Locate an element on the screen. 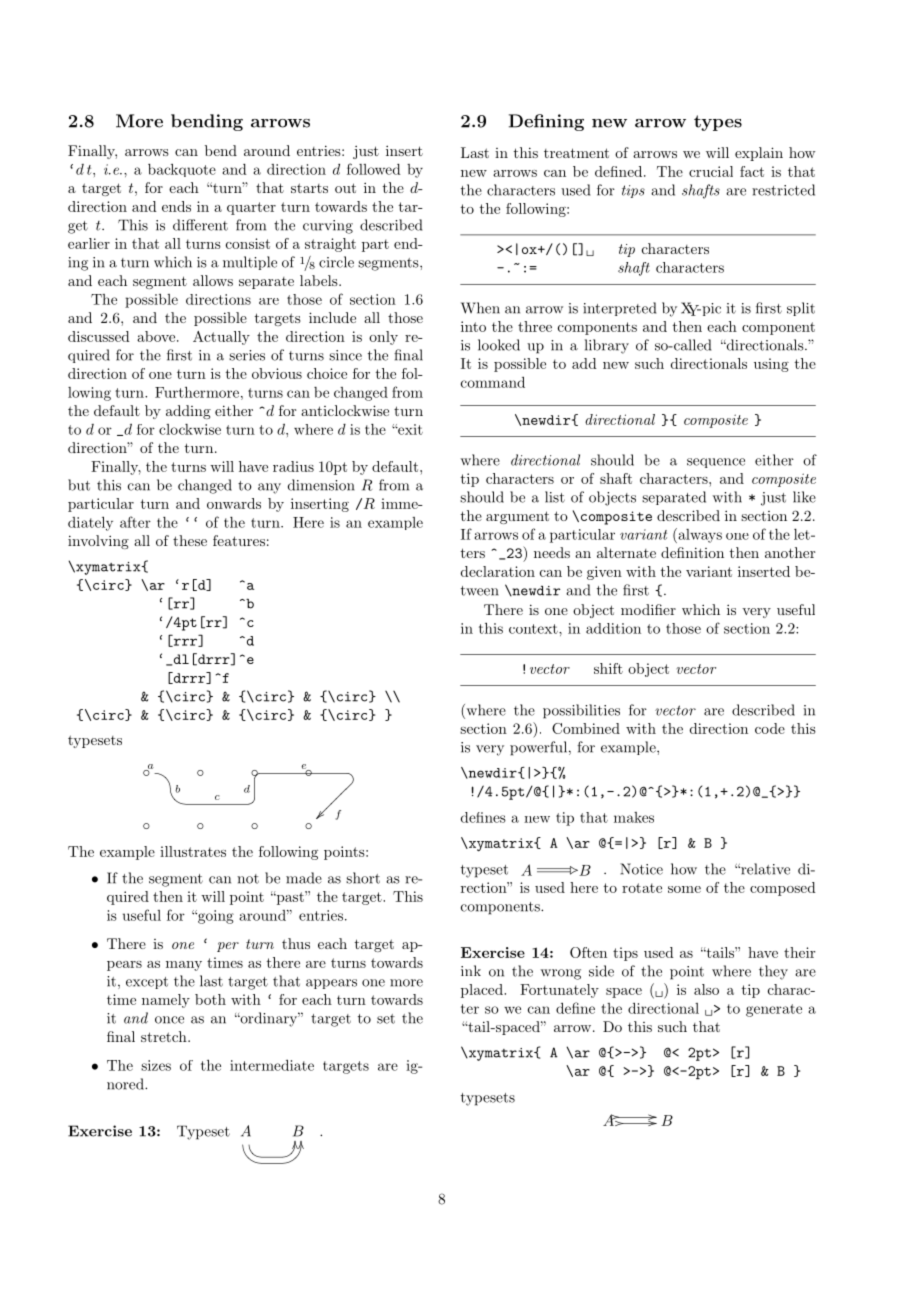 The width and height of the screenshot is (924, 1308). stretch is located at coordinates (165, 1036).
